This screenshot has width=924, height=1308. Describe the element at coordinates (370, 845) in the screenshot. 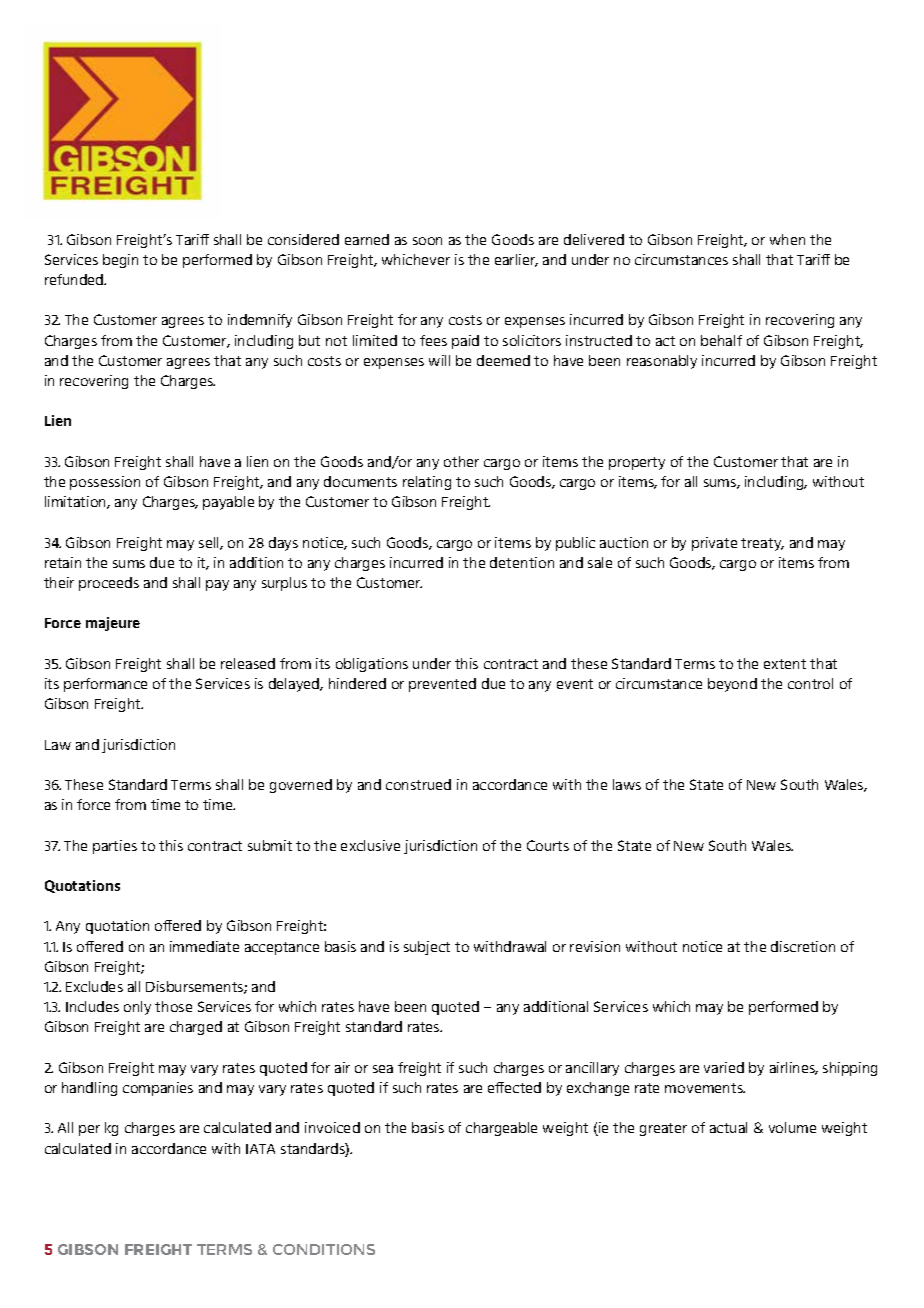

I see `exclusive` at that location.
